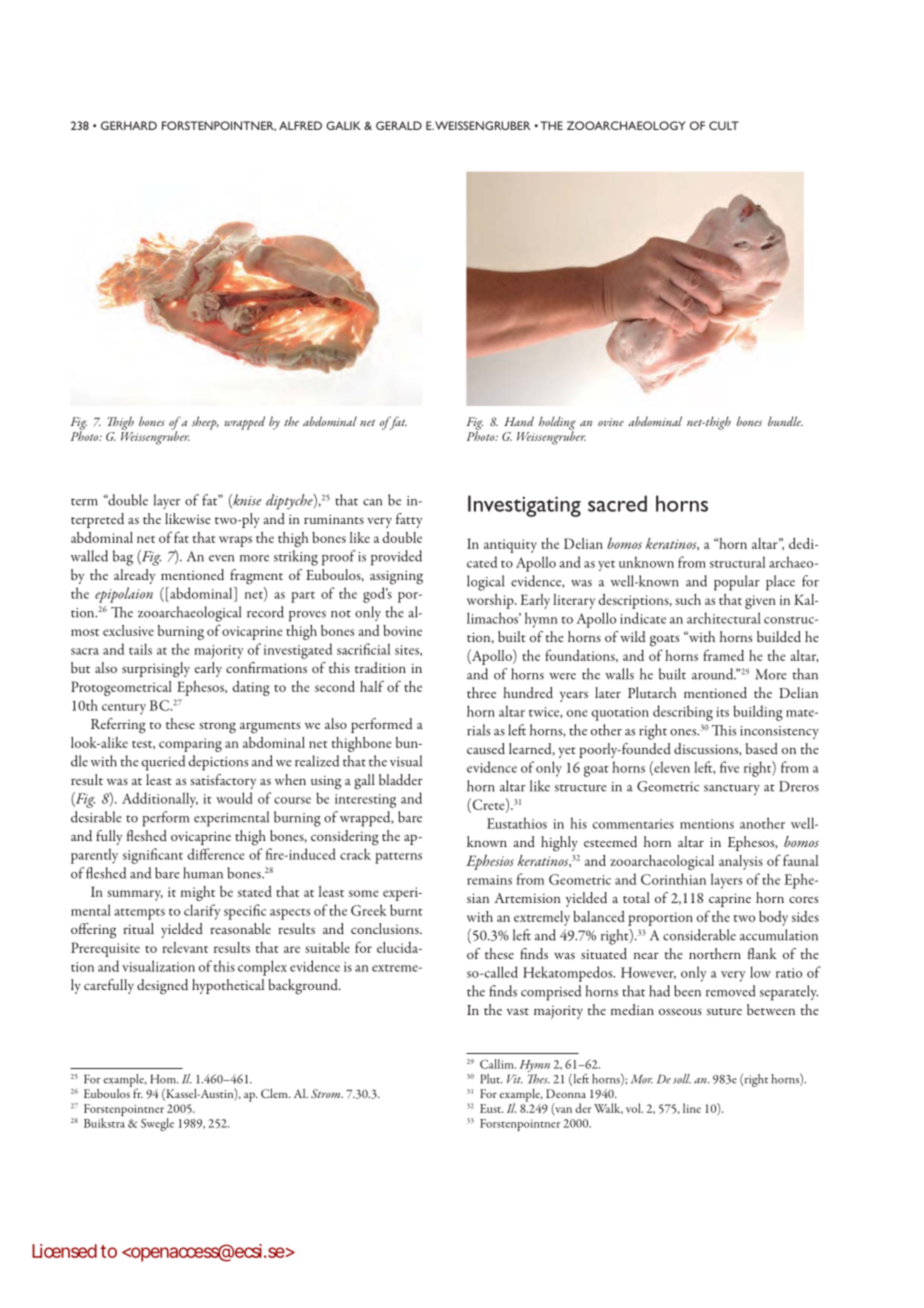 This screenshot has width=924, height=1308. I want to click on patterns, so click(398, 858).
